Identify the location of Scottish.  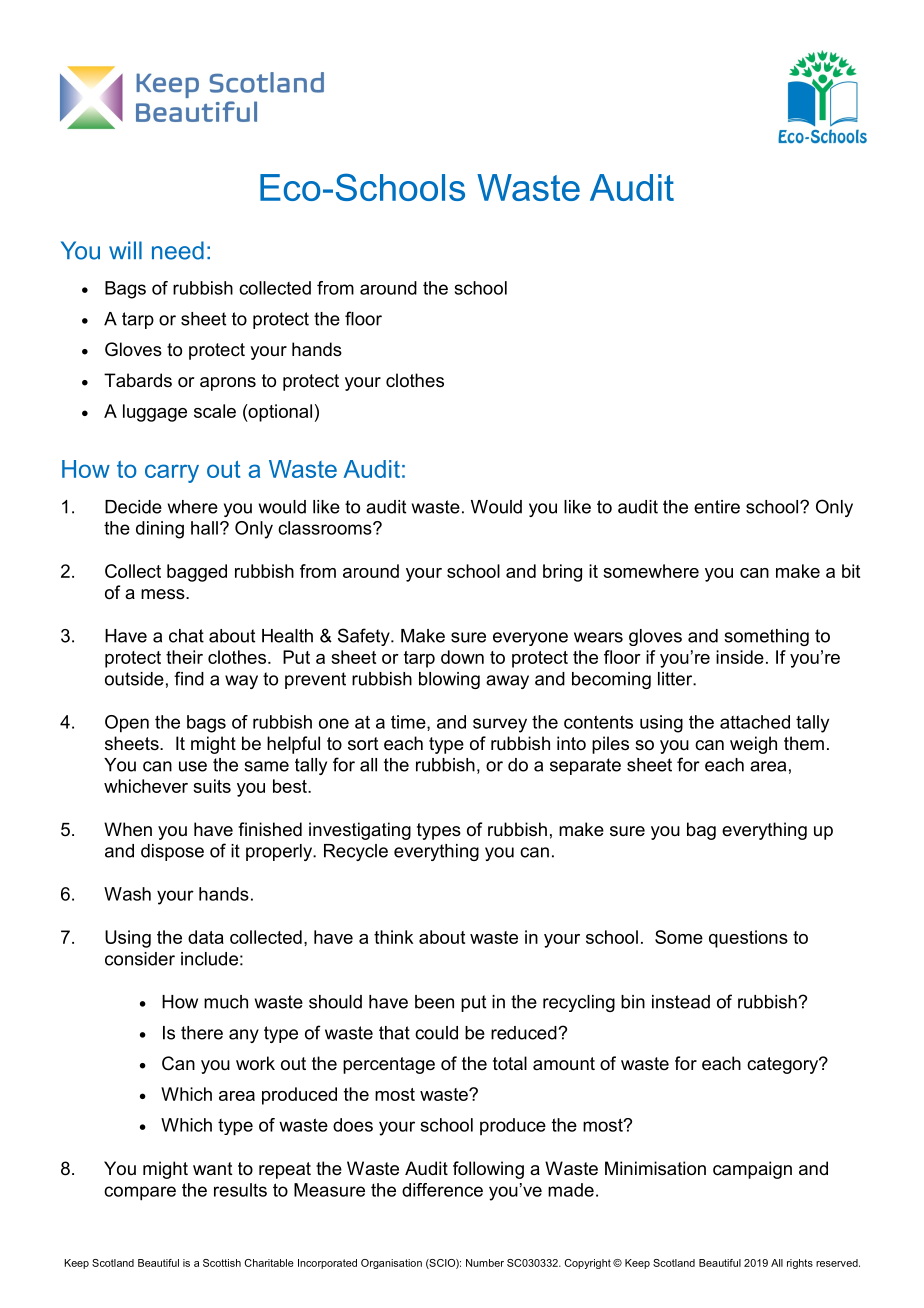
(222, 1263).
